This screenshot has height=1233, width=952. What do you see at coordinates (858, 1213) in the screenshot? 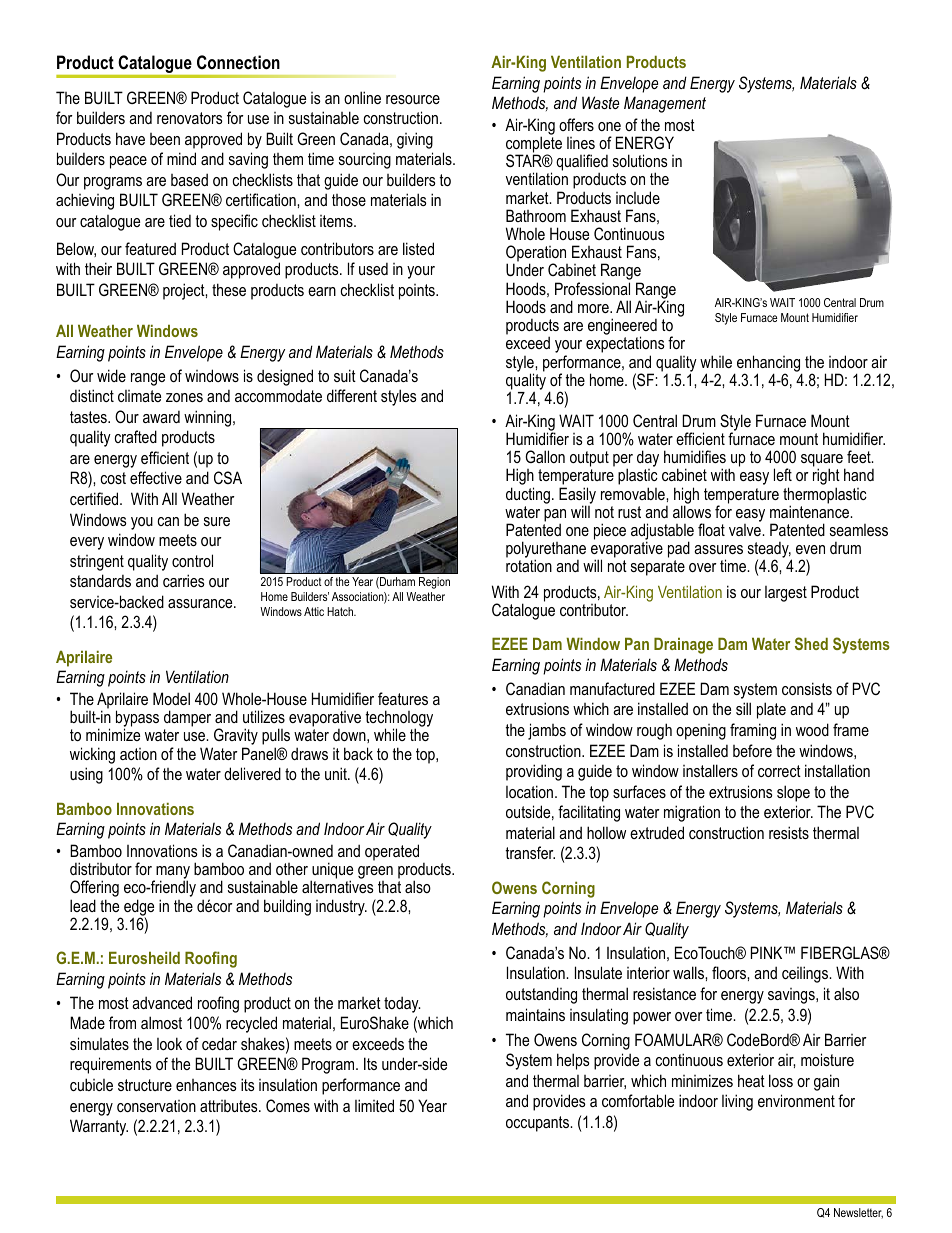
I see `Newsletter` at bounding box center [858, 1213].
